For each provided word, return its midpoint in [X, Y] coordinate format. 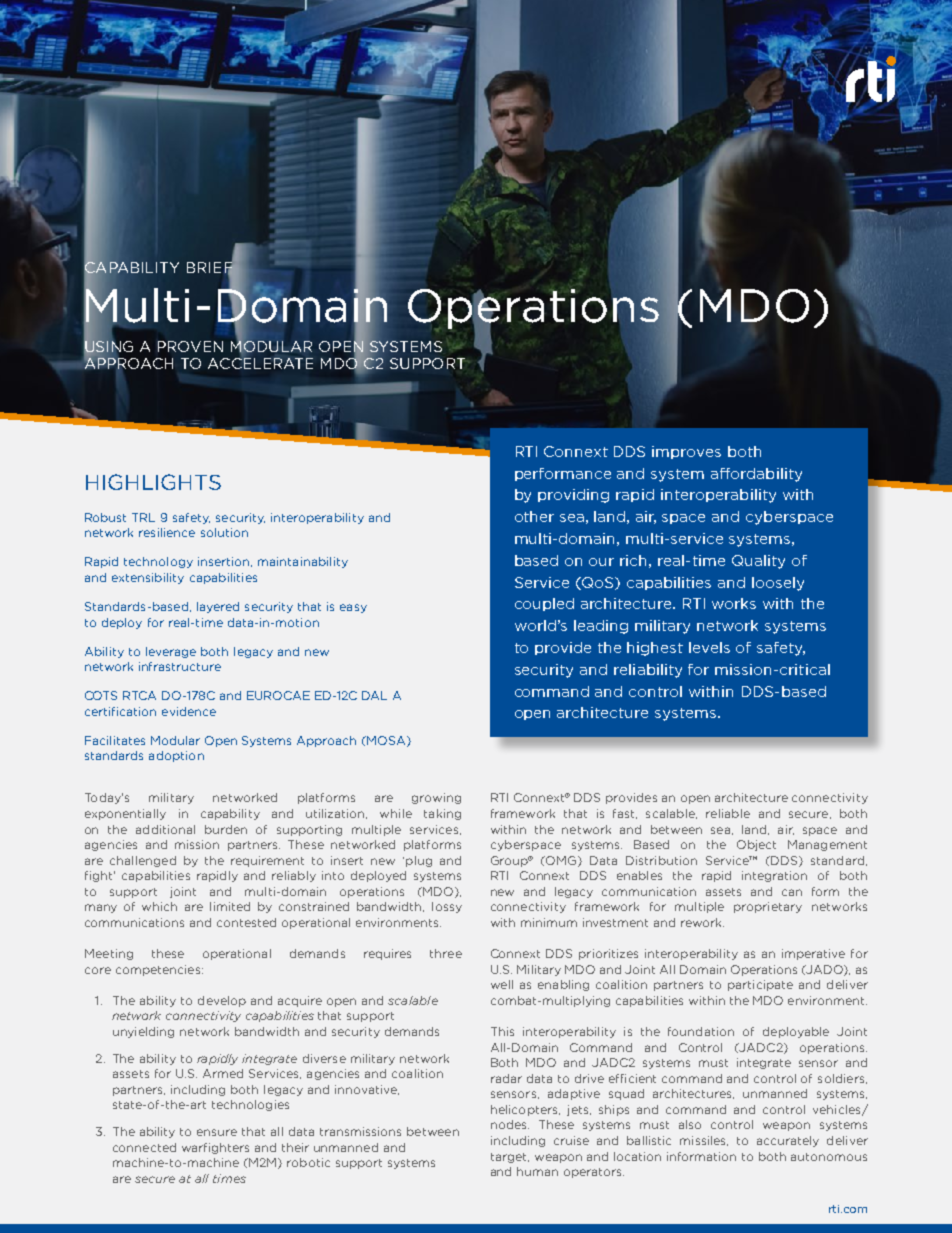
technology [158, 562]
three [446, 953]
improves [686, 452]
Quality [758, 562]
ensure [217, 1132]
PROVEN [190, 346]
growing [436, 798]
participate [760, 985]
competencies [159, 970]
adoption [176, 756]
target [510, 1158]
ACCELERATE [260, 362]
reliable [728, 813]
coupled [544, 604]
